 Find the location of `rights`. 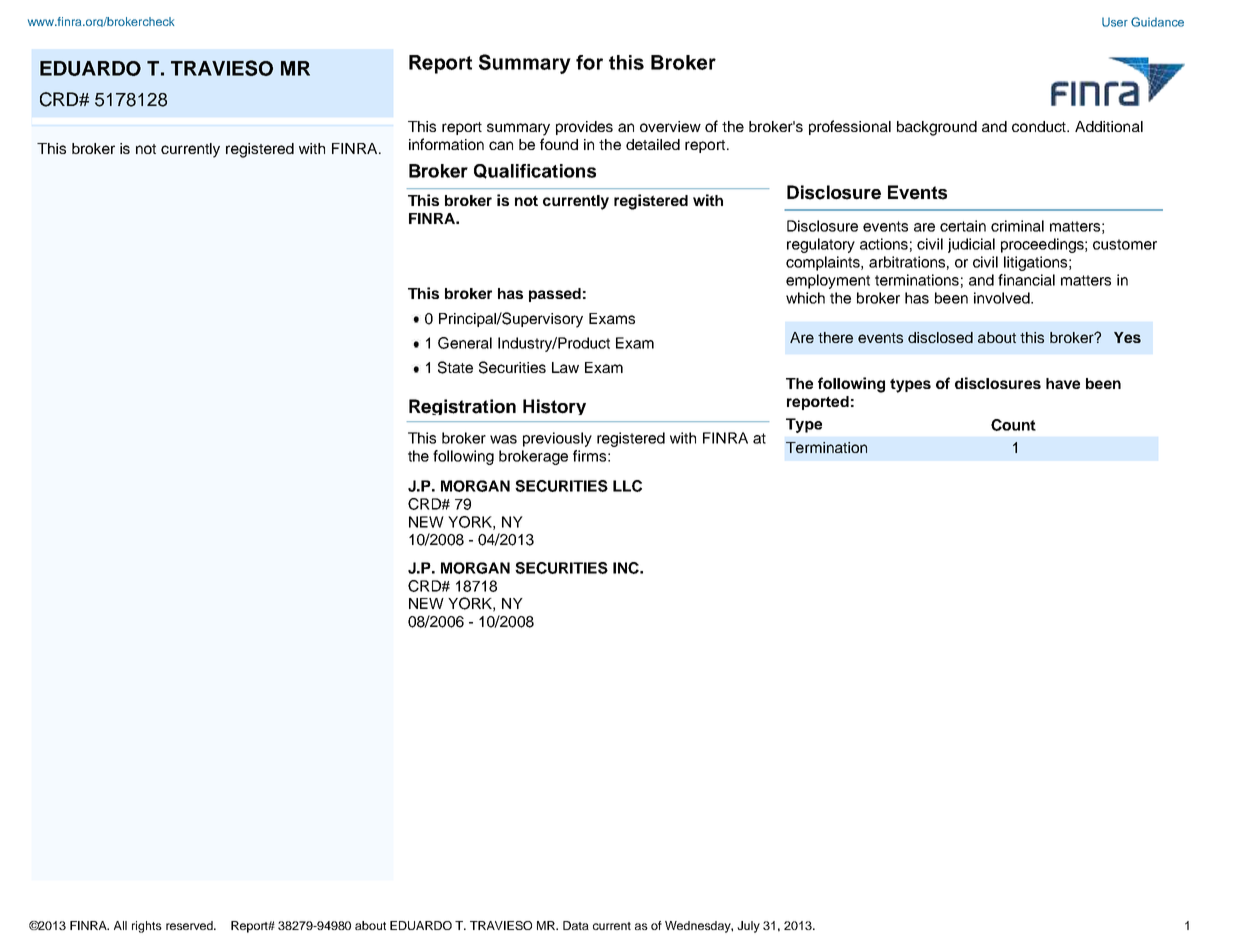

rights is located at coordinates (147, 927).
